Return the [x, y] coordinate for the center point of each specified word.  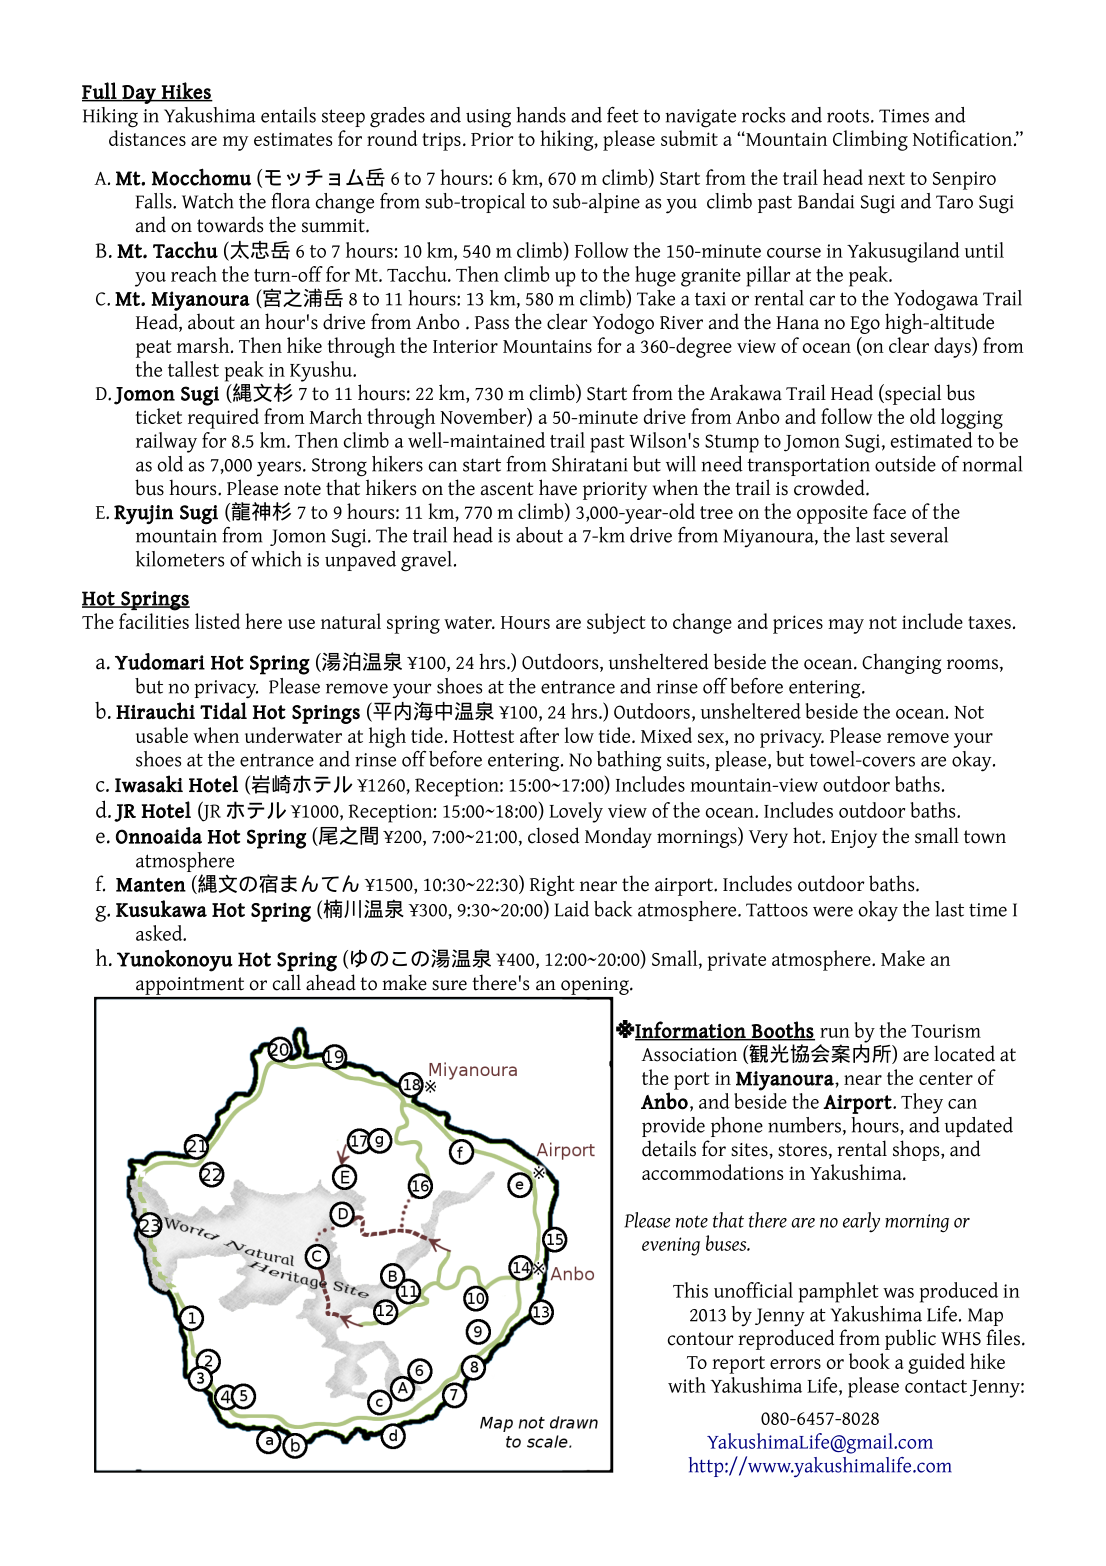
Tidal [223, 711]
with [687, 1385]
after [539, 735]
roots [848, 116]
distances [147, 138]
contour [701, 1339]
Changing [901, 663]
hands [541, 115]
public [910, 1339]
